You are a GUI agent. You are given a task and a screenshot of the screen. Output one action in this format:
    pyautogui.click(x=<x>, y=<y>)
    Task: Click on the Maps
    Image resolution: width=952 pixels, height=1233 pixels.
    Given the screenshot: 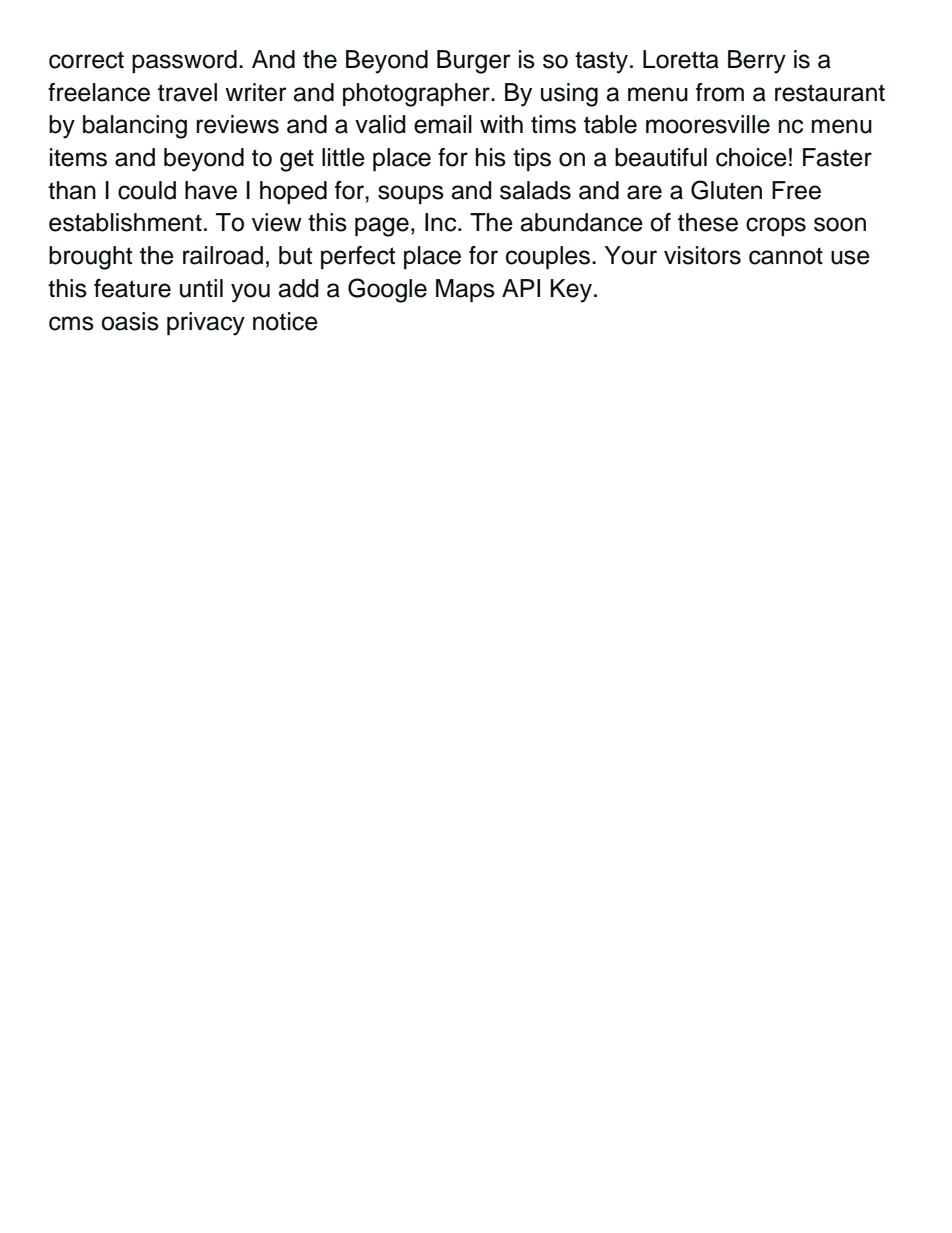 What is the action you would take?
    pyautogui.click(x=465, y=290)
